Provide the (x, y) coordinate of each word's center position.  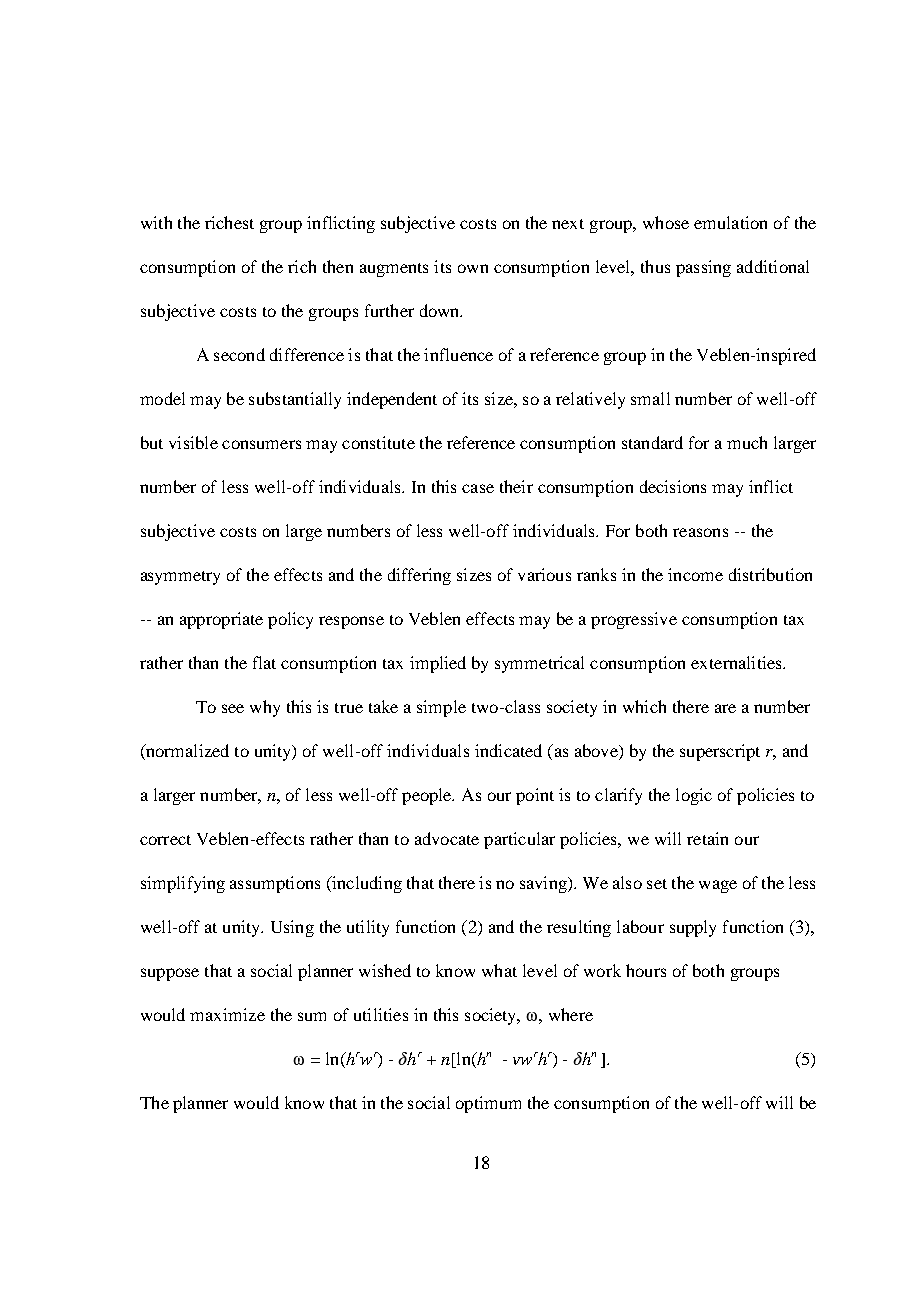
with (156, 222)
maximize (227, 1014)
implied (438, 664)
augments (394, 270)
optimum (488, 1104)
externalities (737, 662)
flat (264, 662)
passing (703, 268)
